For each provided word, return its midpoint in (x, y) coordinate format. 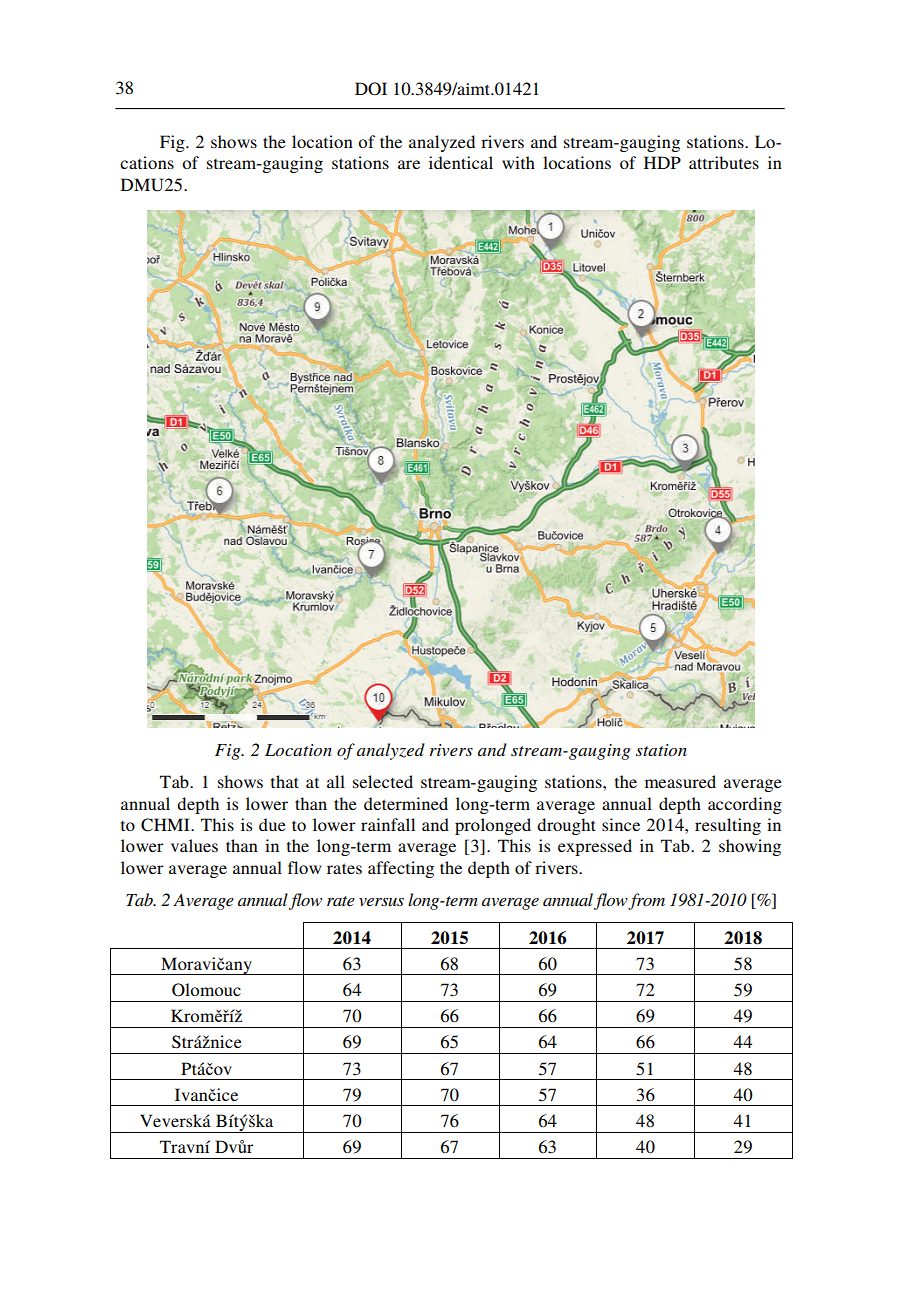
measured (680, 781)
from (646, 901)
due (272, 824)
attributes (724, 162)
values (194, 845)
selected (383, 781)
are (409, 164)
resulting (728, 826)
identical (461, 162)
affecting (401, 869)
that (285, 781)
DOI (371, 89)
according (745, 805)
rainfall (388, 824)
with (518, 162)
